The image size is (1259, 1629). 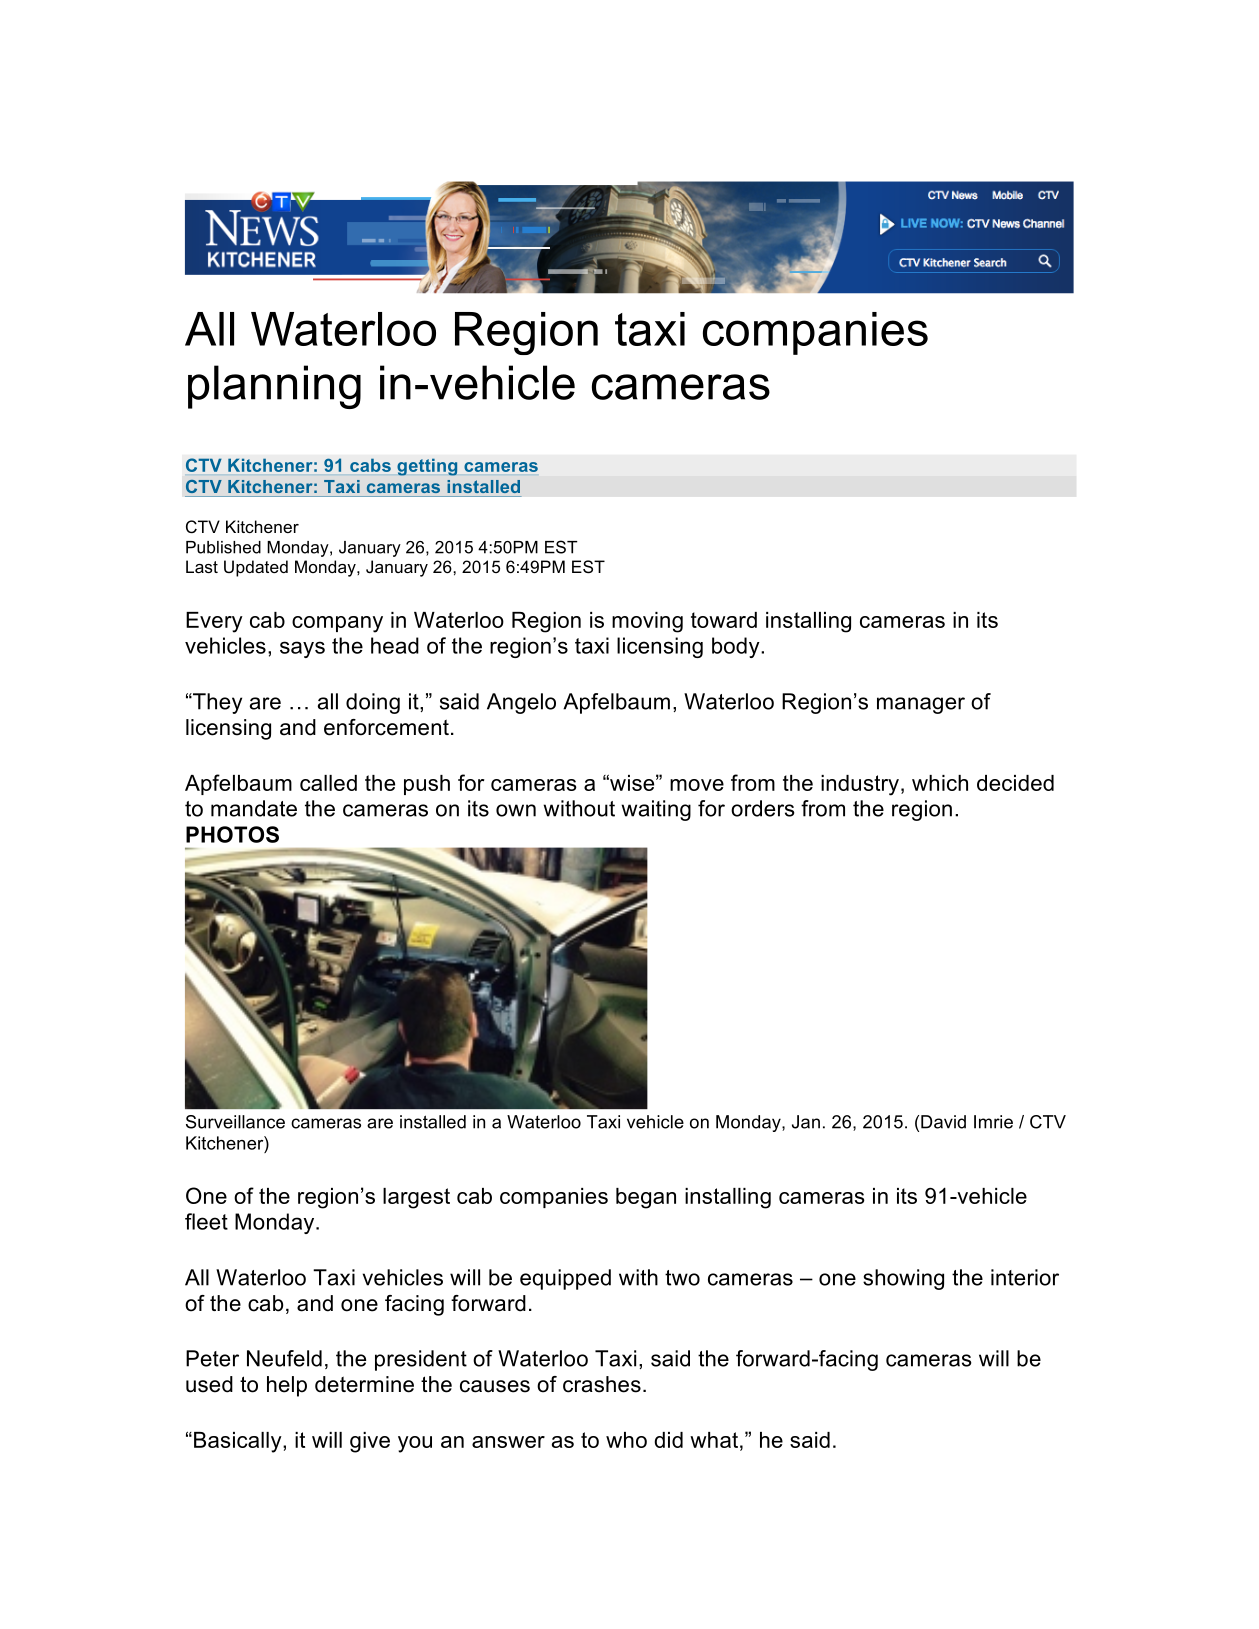 I want to click on David, so click(x=943, y=1122).
